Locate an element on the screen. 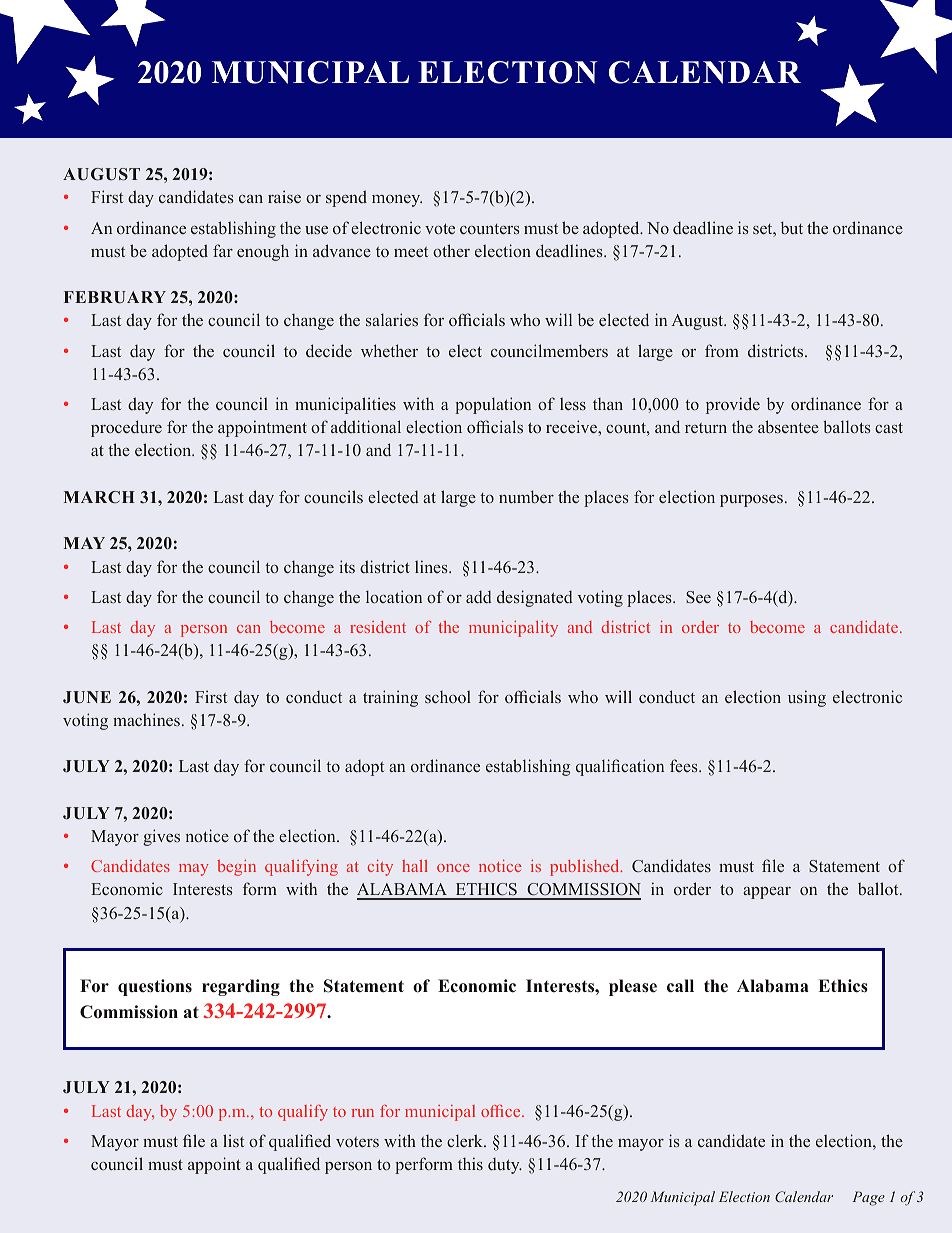 The height and width of the screenshot is (1233, 952). but is located at coordinates (792, 227).
